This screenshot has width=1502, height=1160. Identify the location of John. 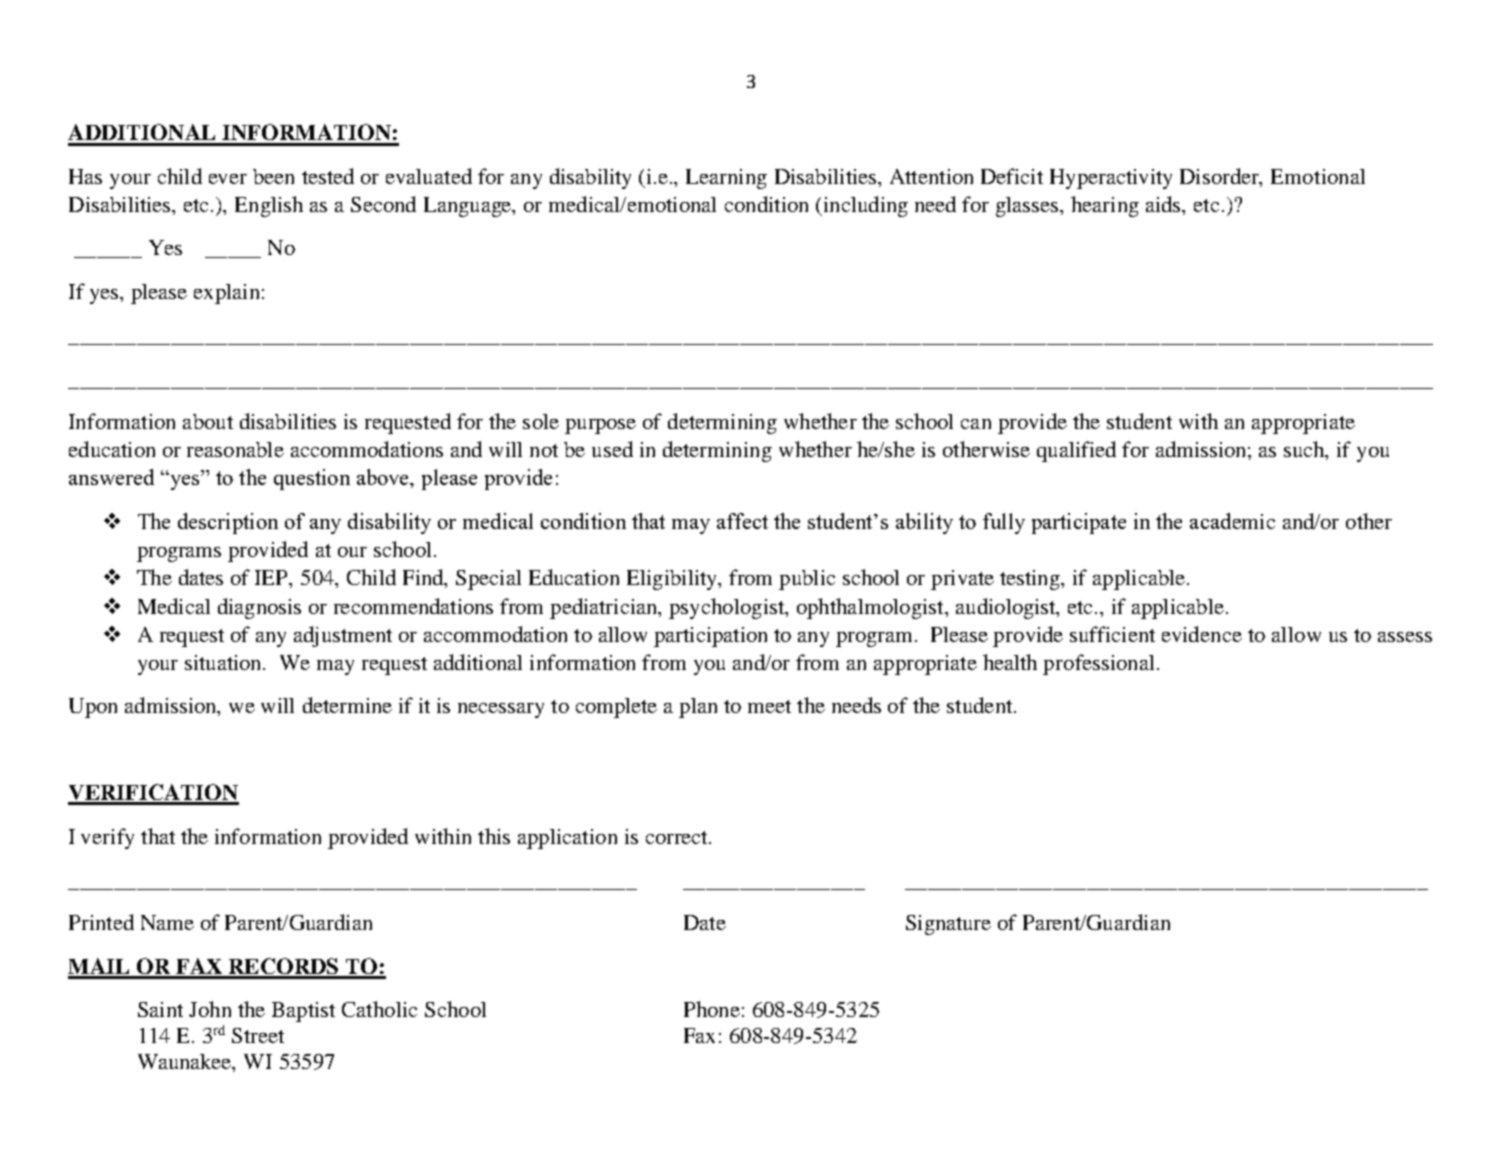
(210, 1009).
